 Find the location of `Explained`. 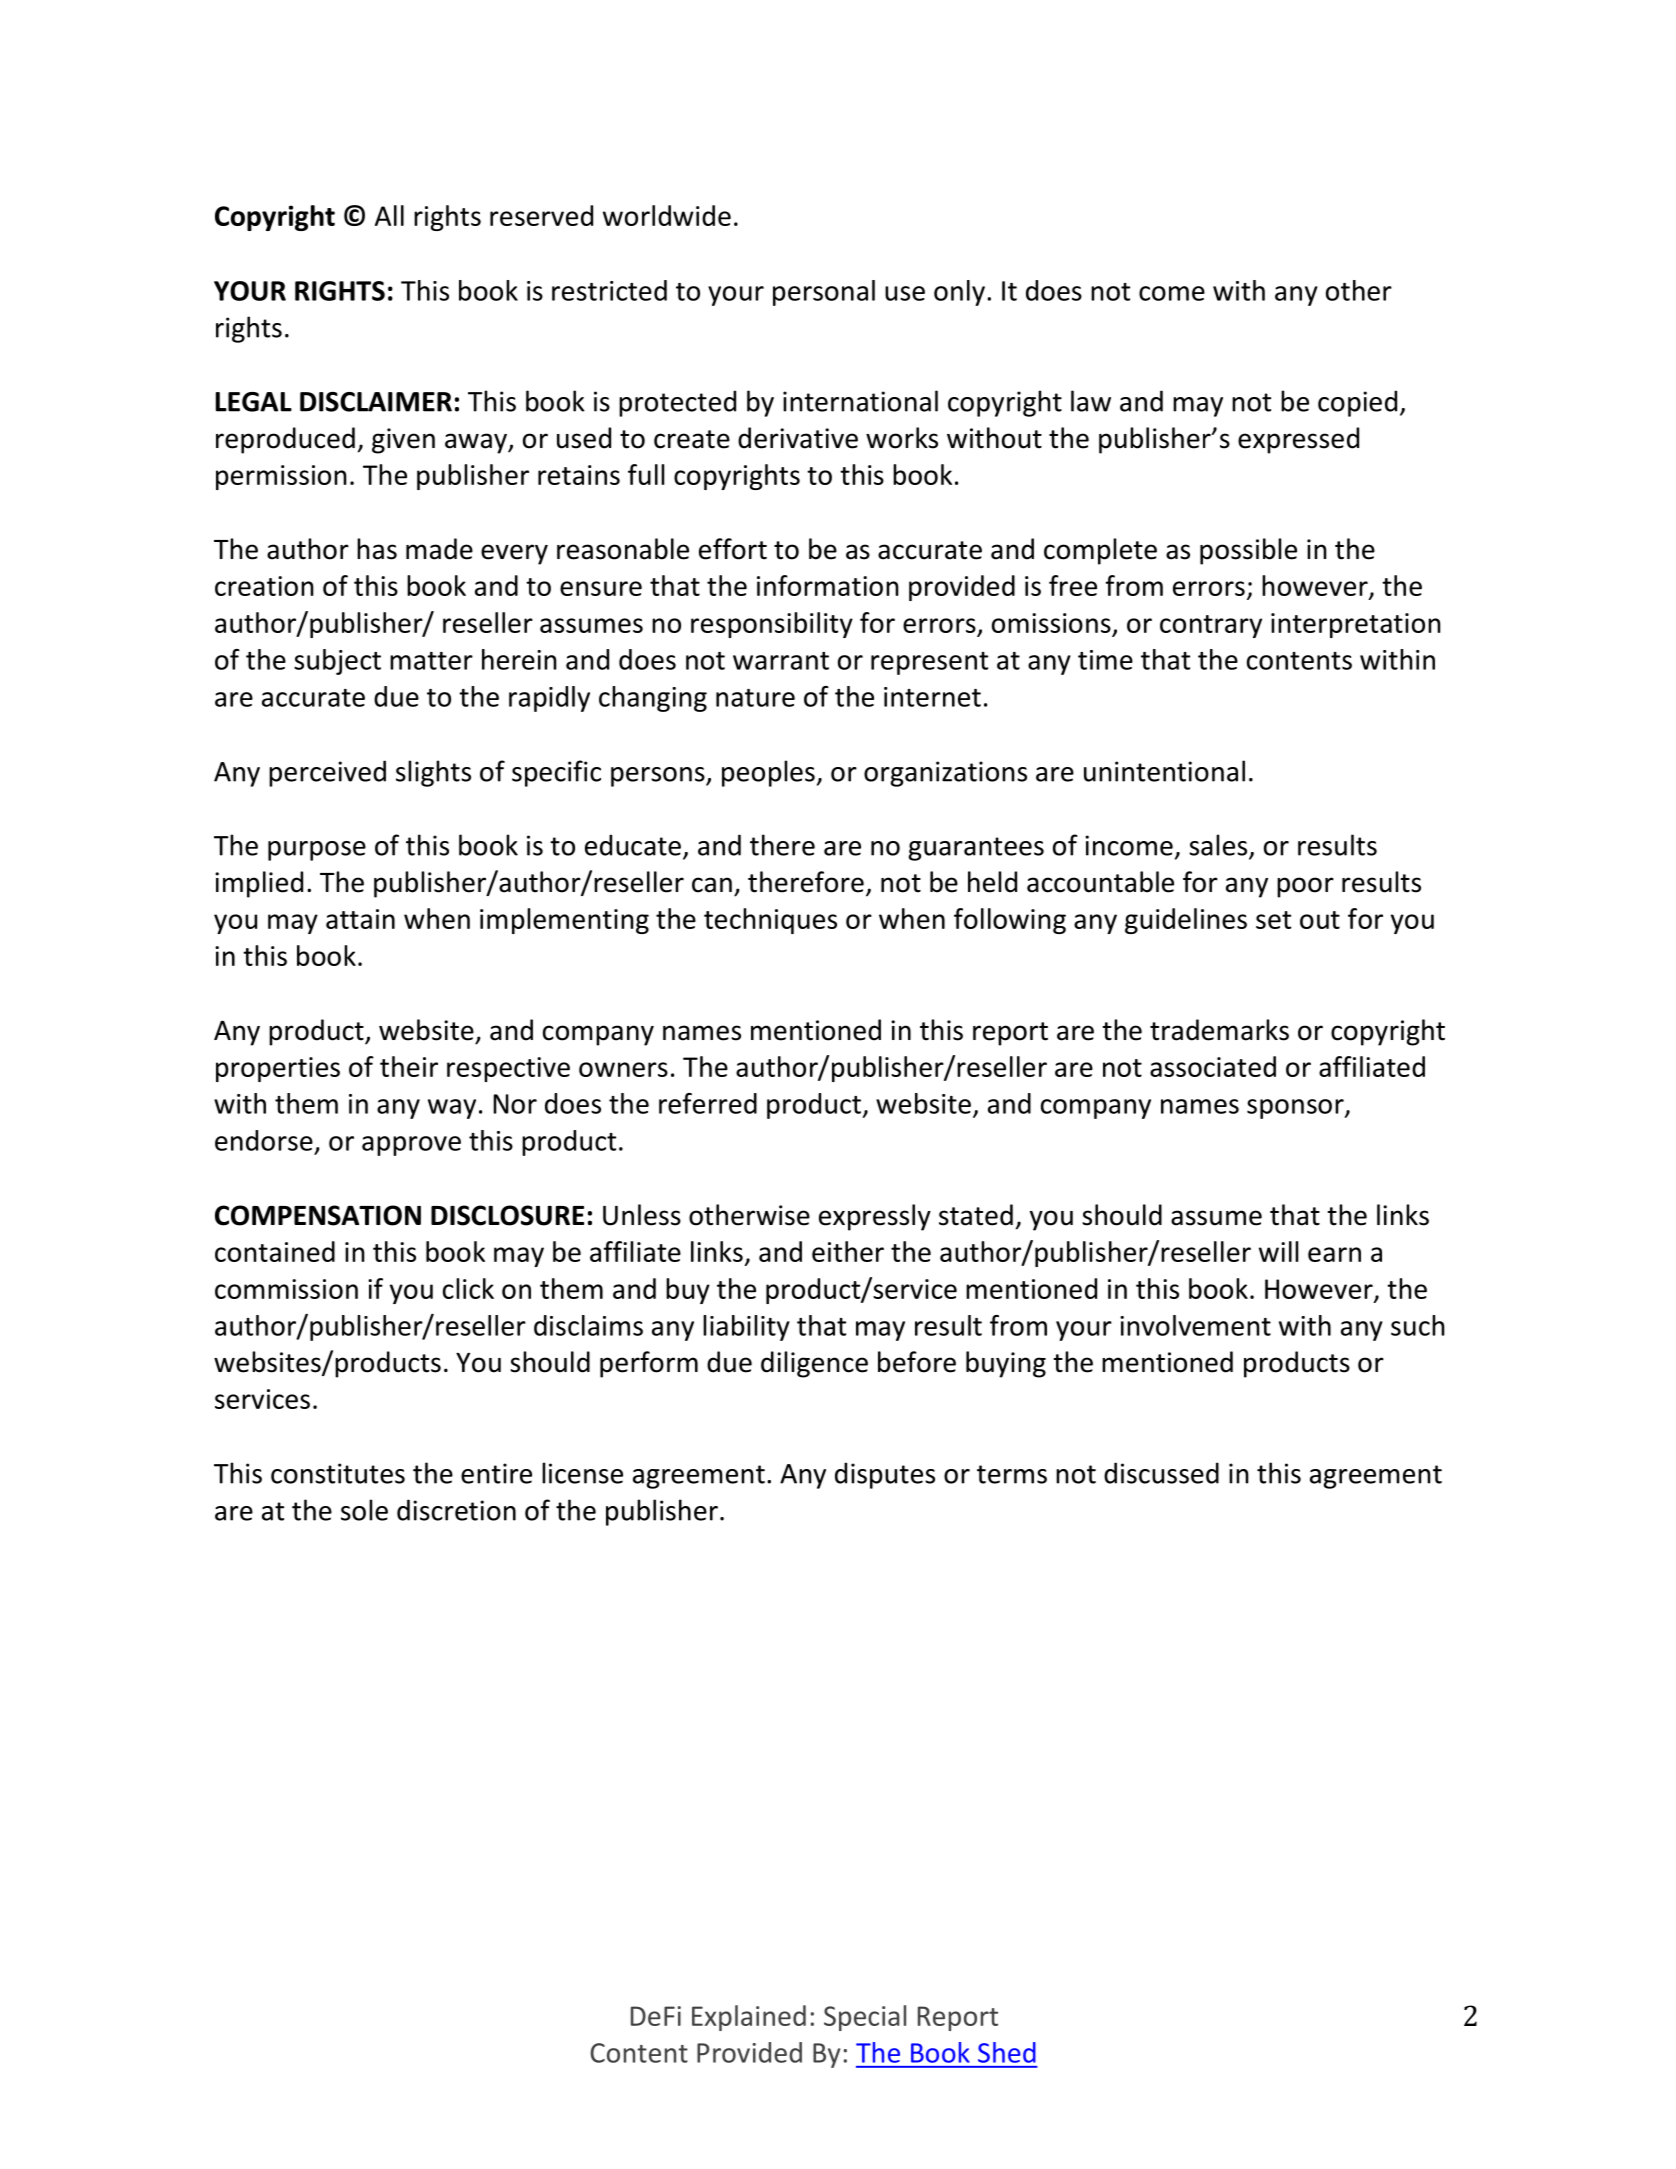

Explained is located at coordinates (749, 2018).
